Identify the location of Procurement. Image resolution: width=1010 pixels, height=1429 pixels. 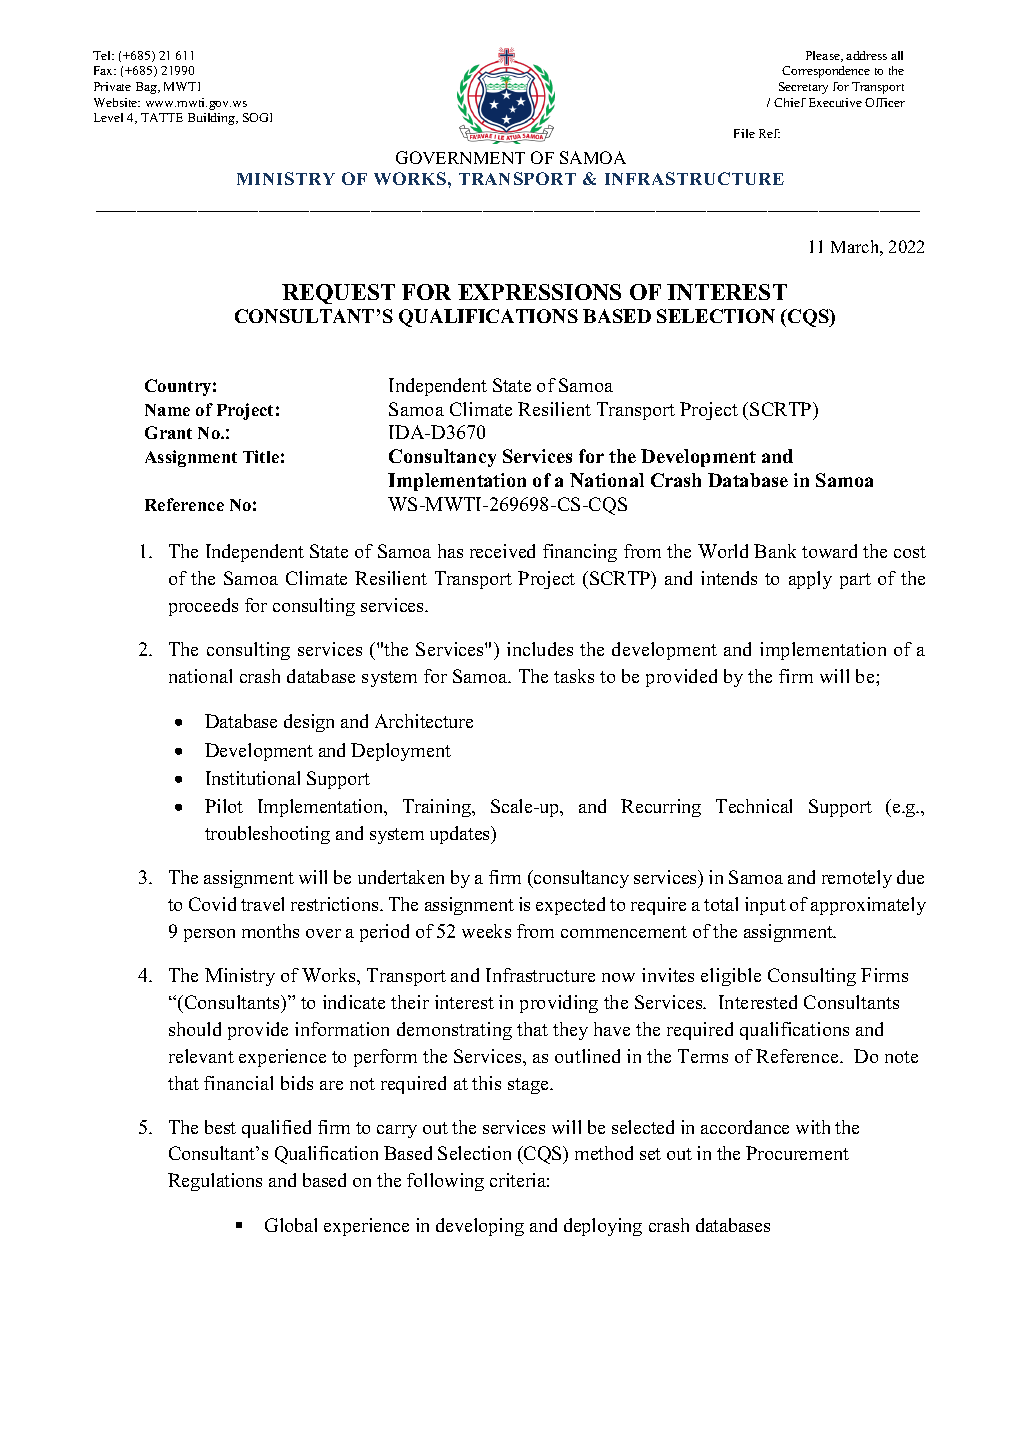
(797, 1153).
